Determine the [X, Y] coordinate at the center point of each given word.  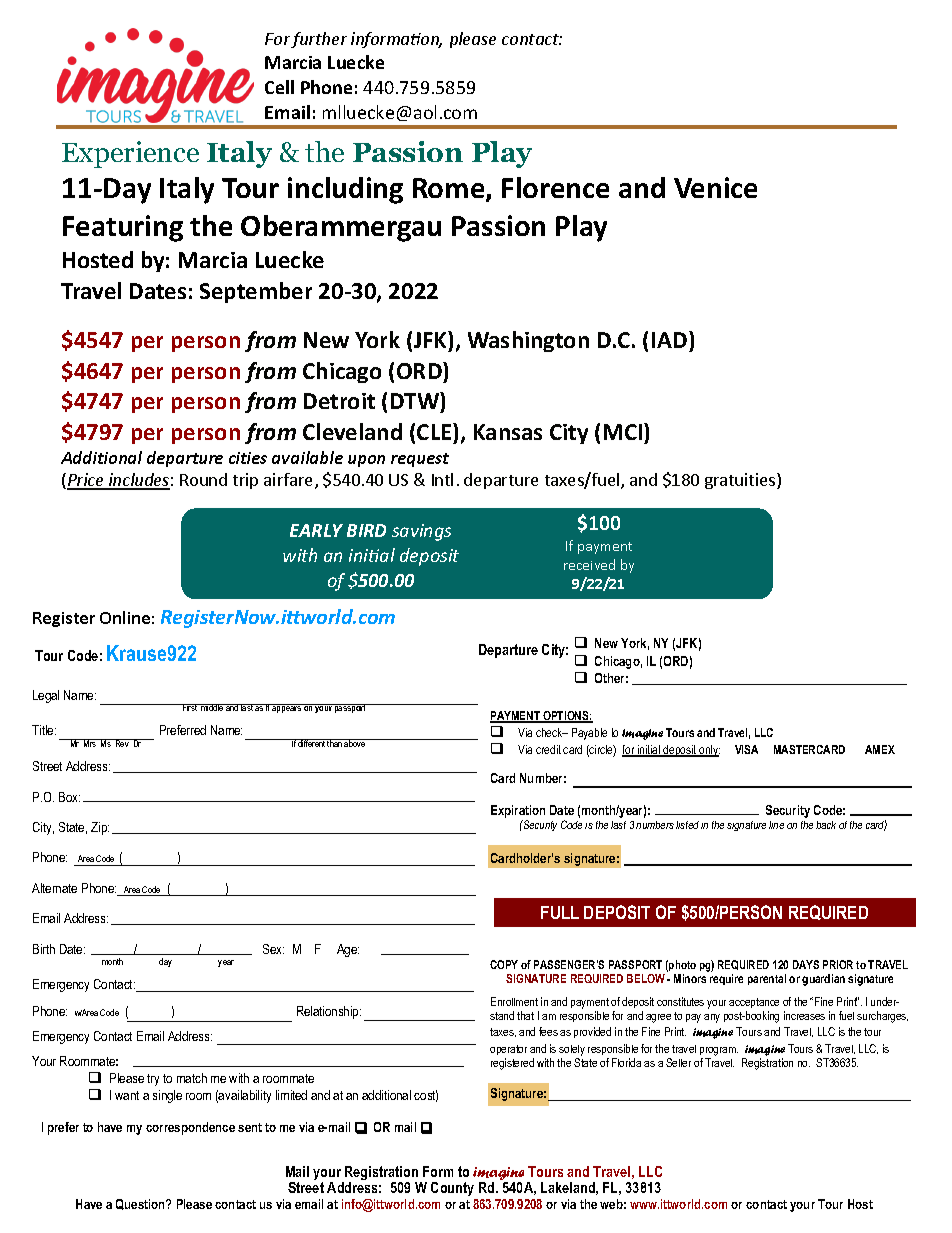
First [190, 707]
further [319, 40]
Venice [715, 187]
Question [142, 1204]
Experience [130, 154]
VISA [746, 749]
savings [421, 532]
